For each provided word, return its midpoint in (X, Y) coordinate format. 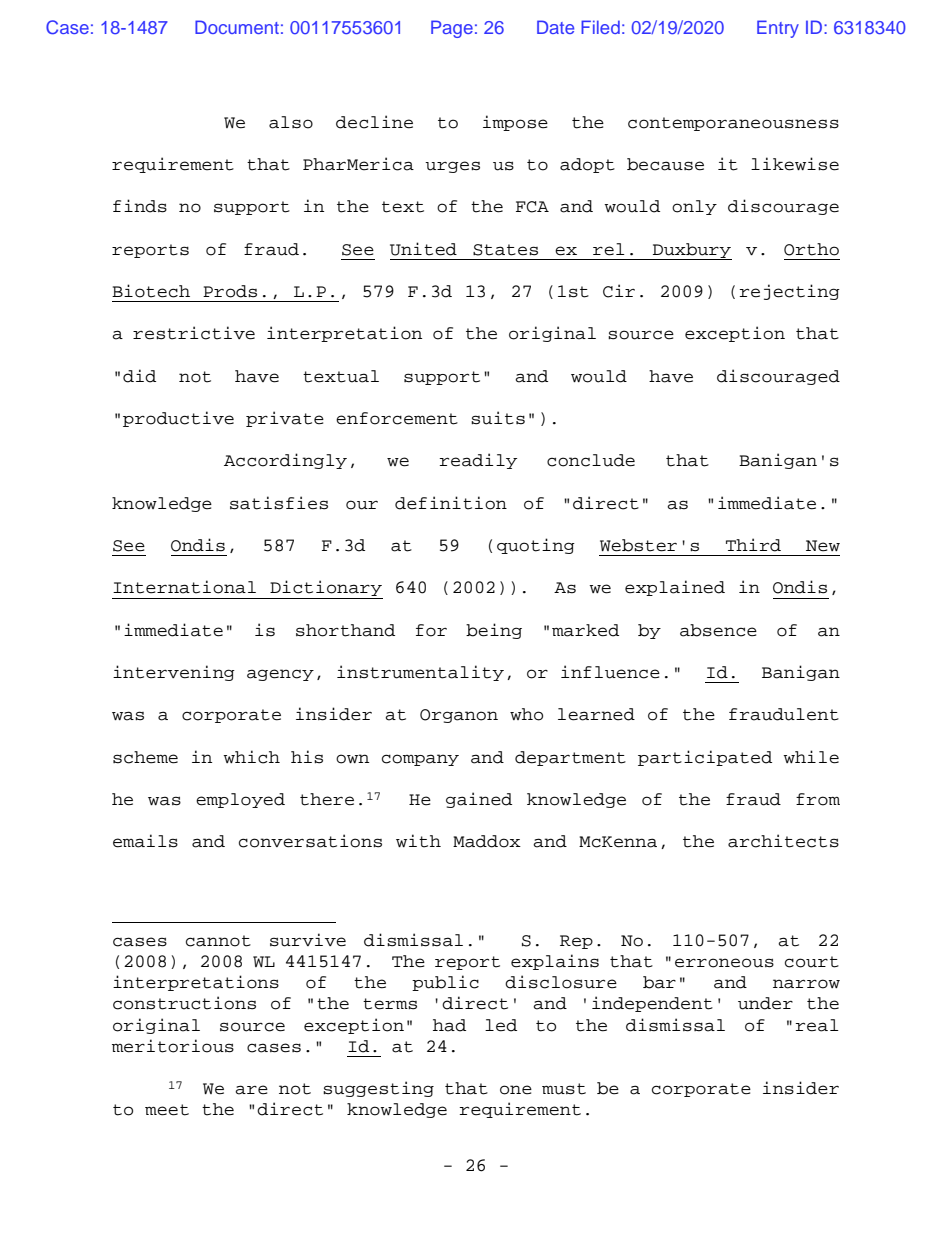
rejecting (790, 292)
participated (705, 758)
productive (178, 419)
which (251, 757)
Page (452, 29)
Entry (778, 29)
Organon (459, 716)
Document (237, 27)
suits (498, 418)
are (251, 1090)
